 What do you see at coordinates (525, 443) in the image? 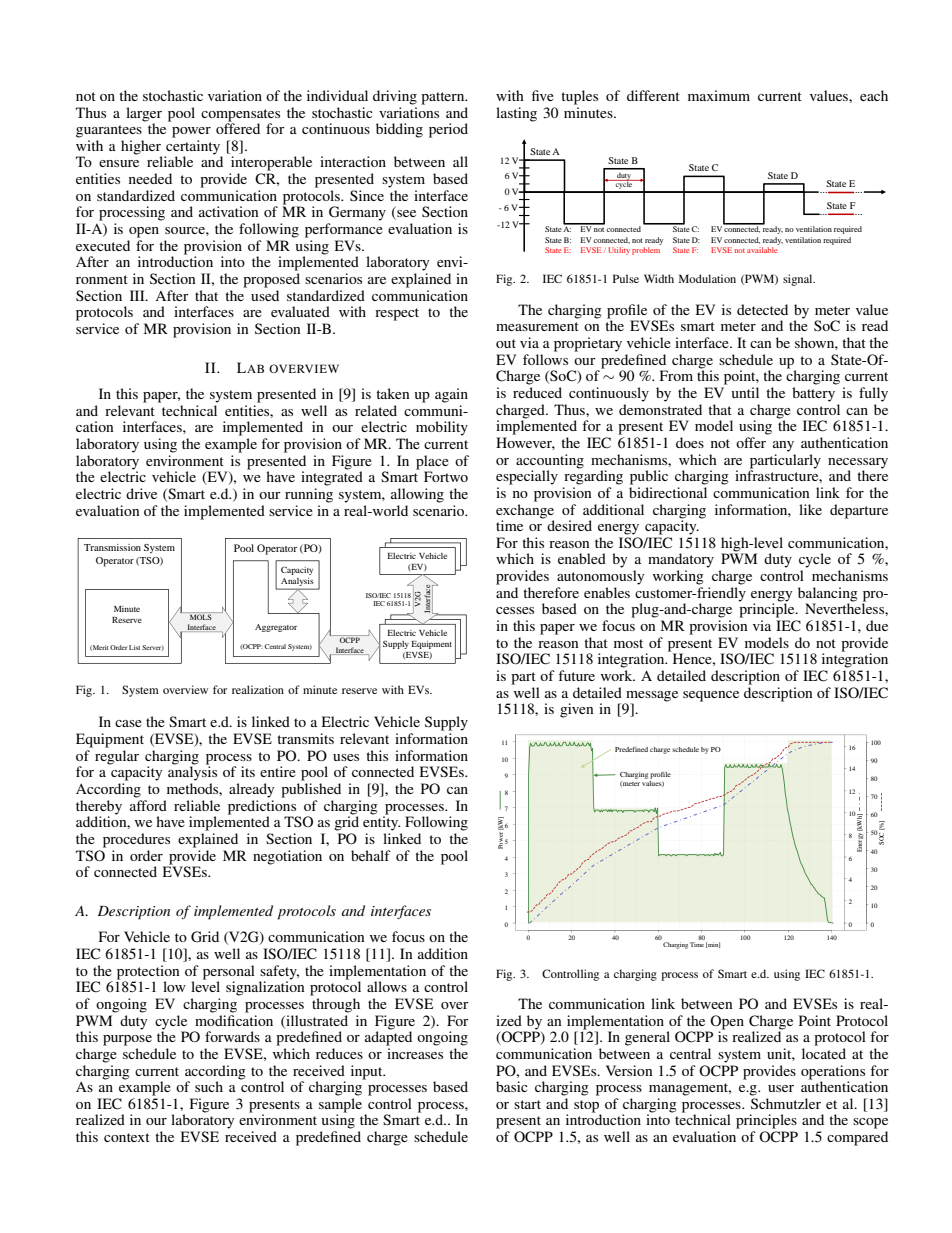
I see `However` at bounding box center [525, 443].
